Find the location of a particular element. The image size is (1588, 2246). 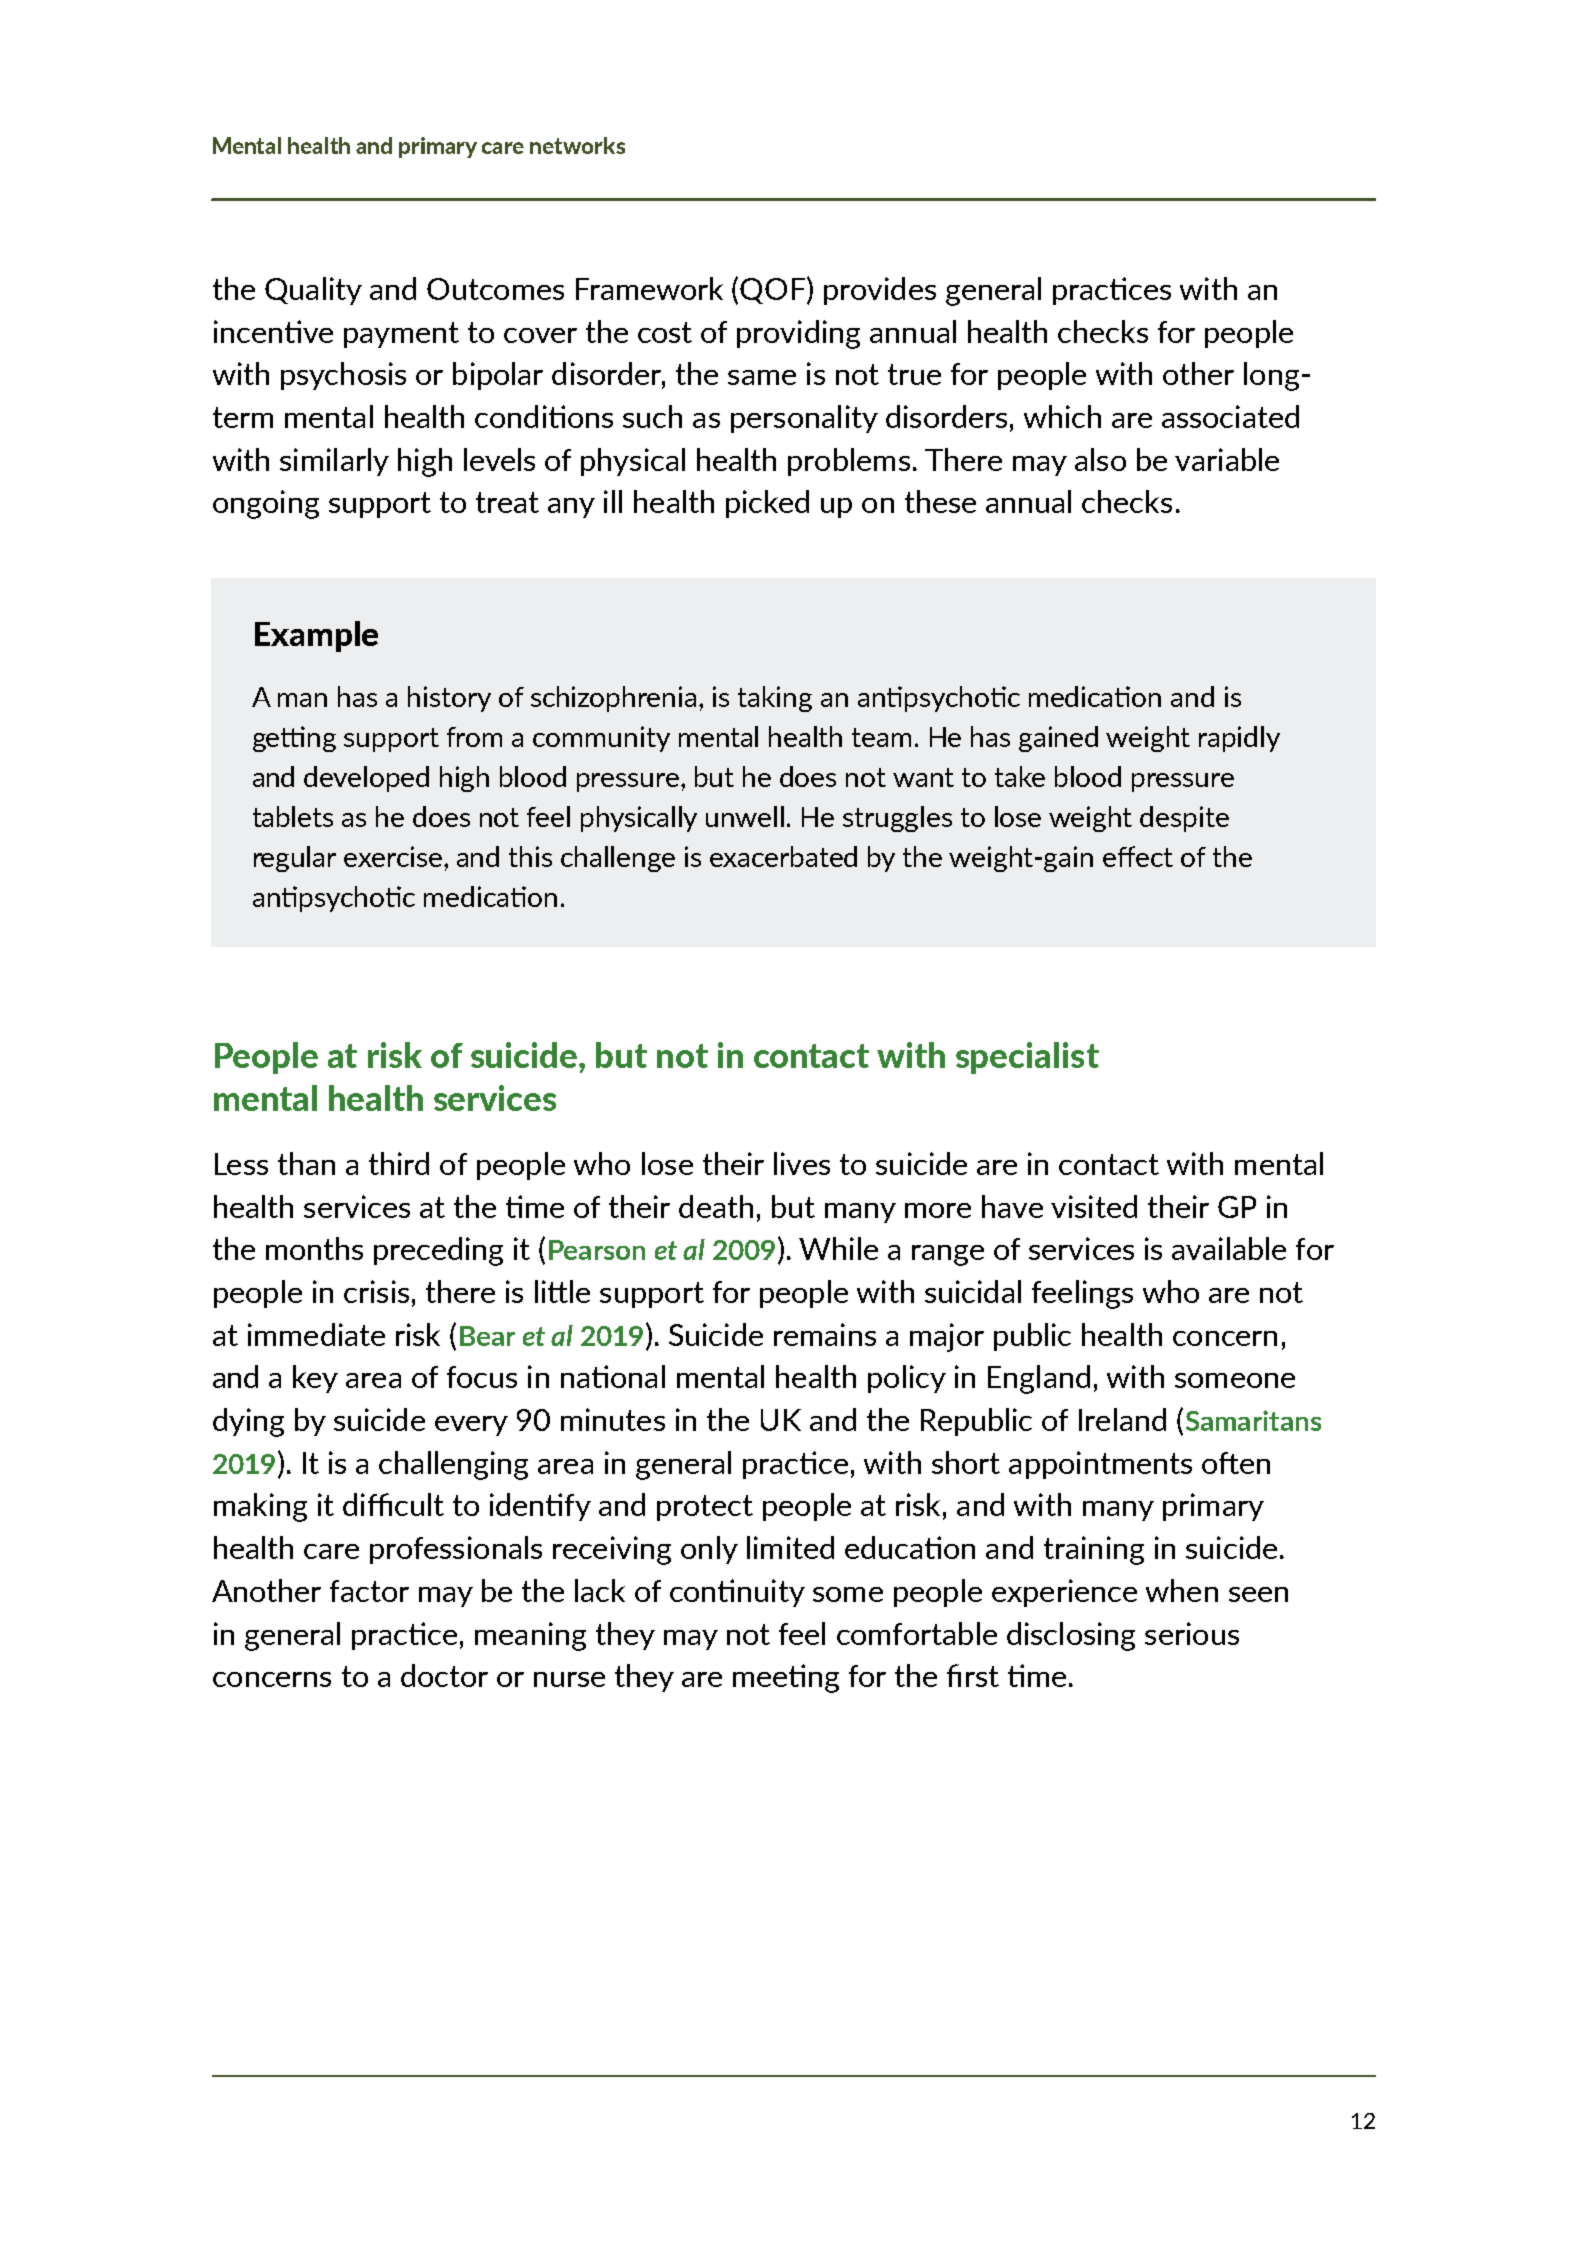

continuity is located at coordinates (737, 1593).
